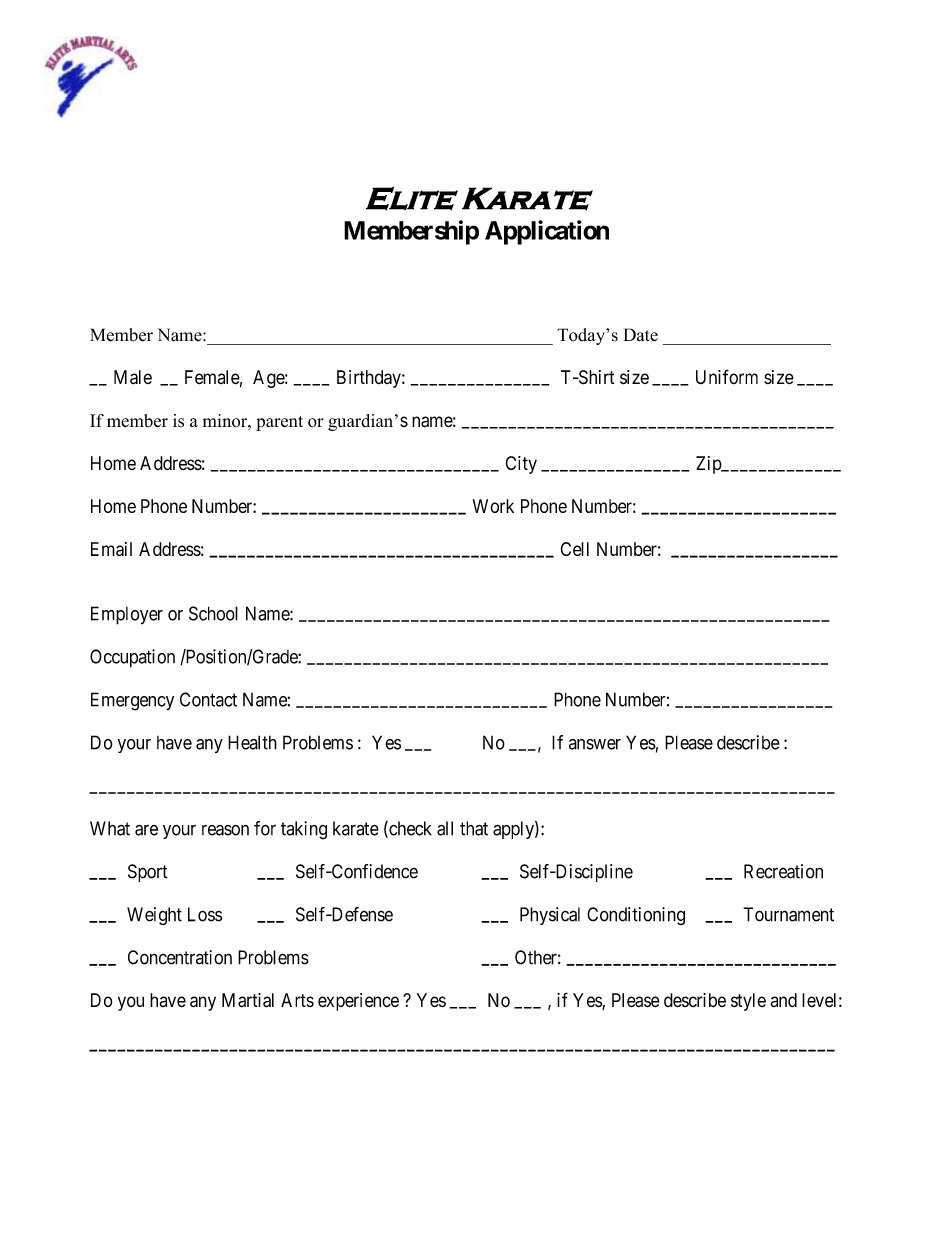 This screenshot has width=952, height=1233. What do you see at coordinates (575, 549) in the screenshot?
I see `Cell` at bounding box center [575, 549].
